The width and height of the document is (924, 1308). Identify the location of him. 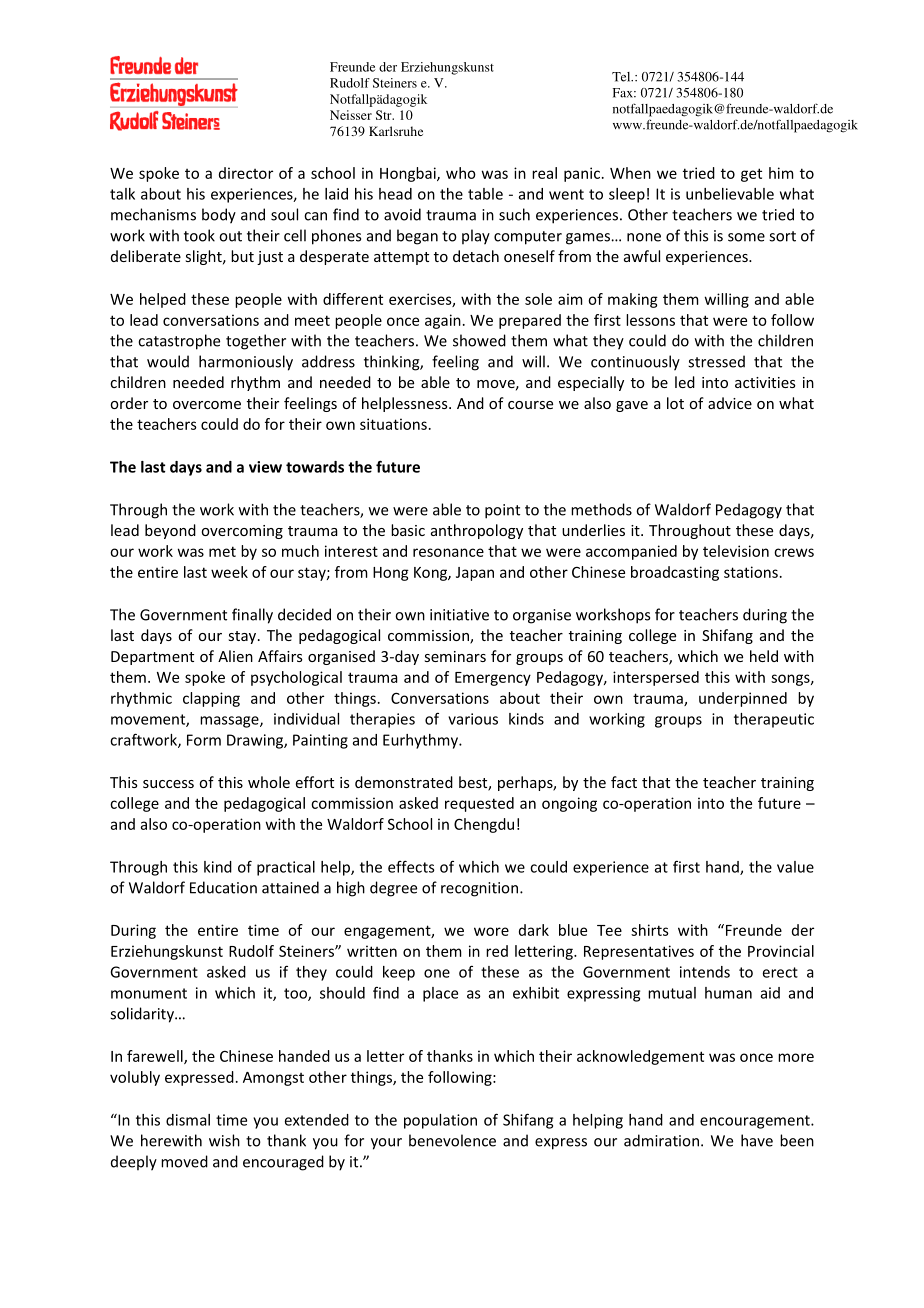
(781, 173).
